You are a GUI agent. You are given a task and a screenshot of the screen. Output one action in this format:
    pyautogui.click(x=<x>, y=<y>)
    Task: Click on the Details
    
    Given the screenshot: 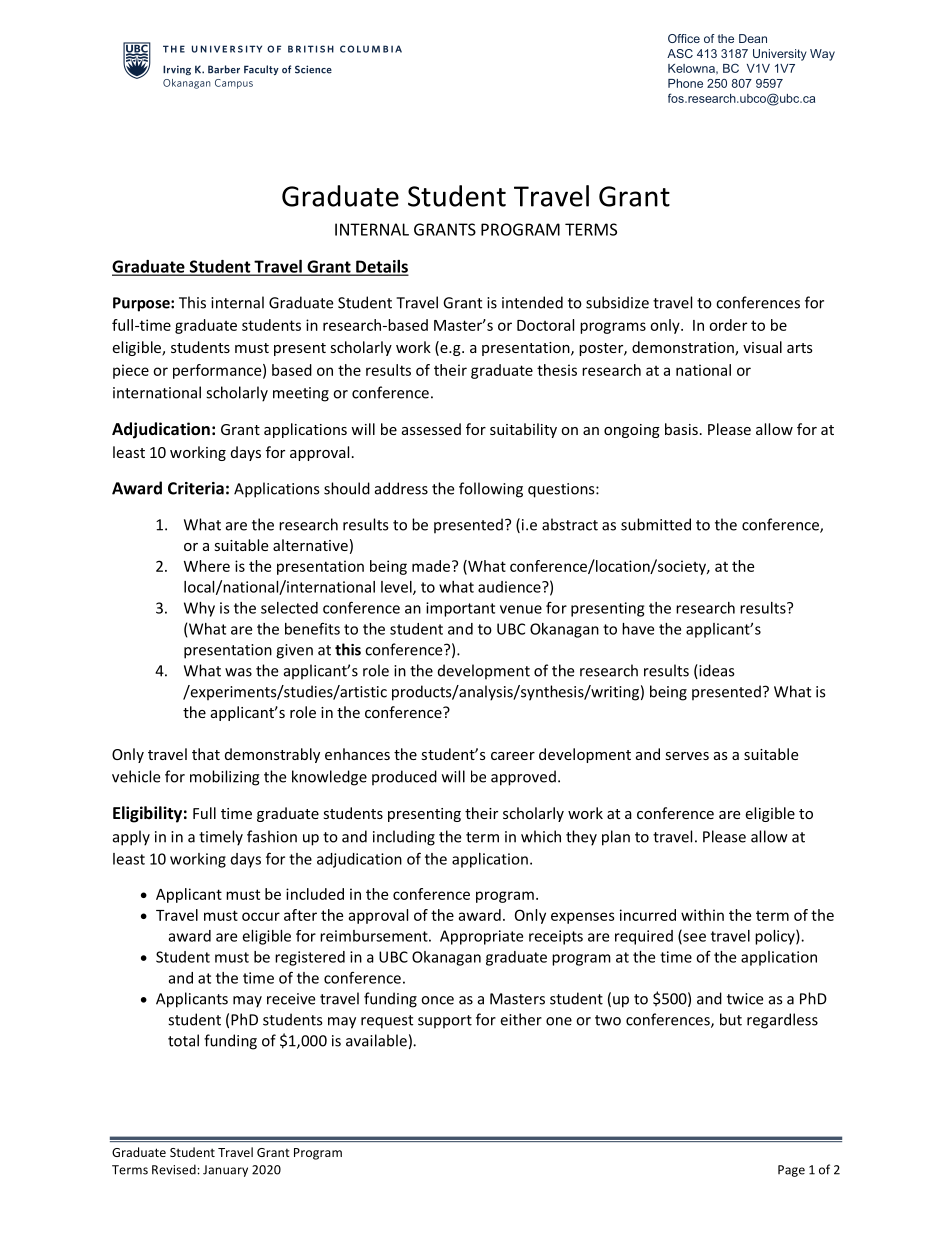 What is the action you would take?
    pyautogui.click(x=381, y=267)
